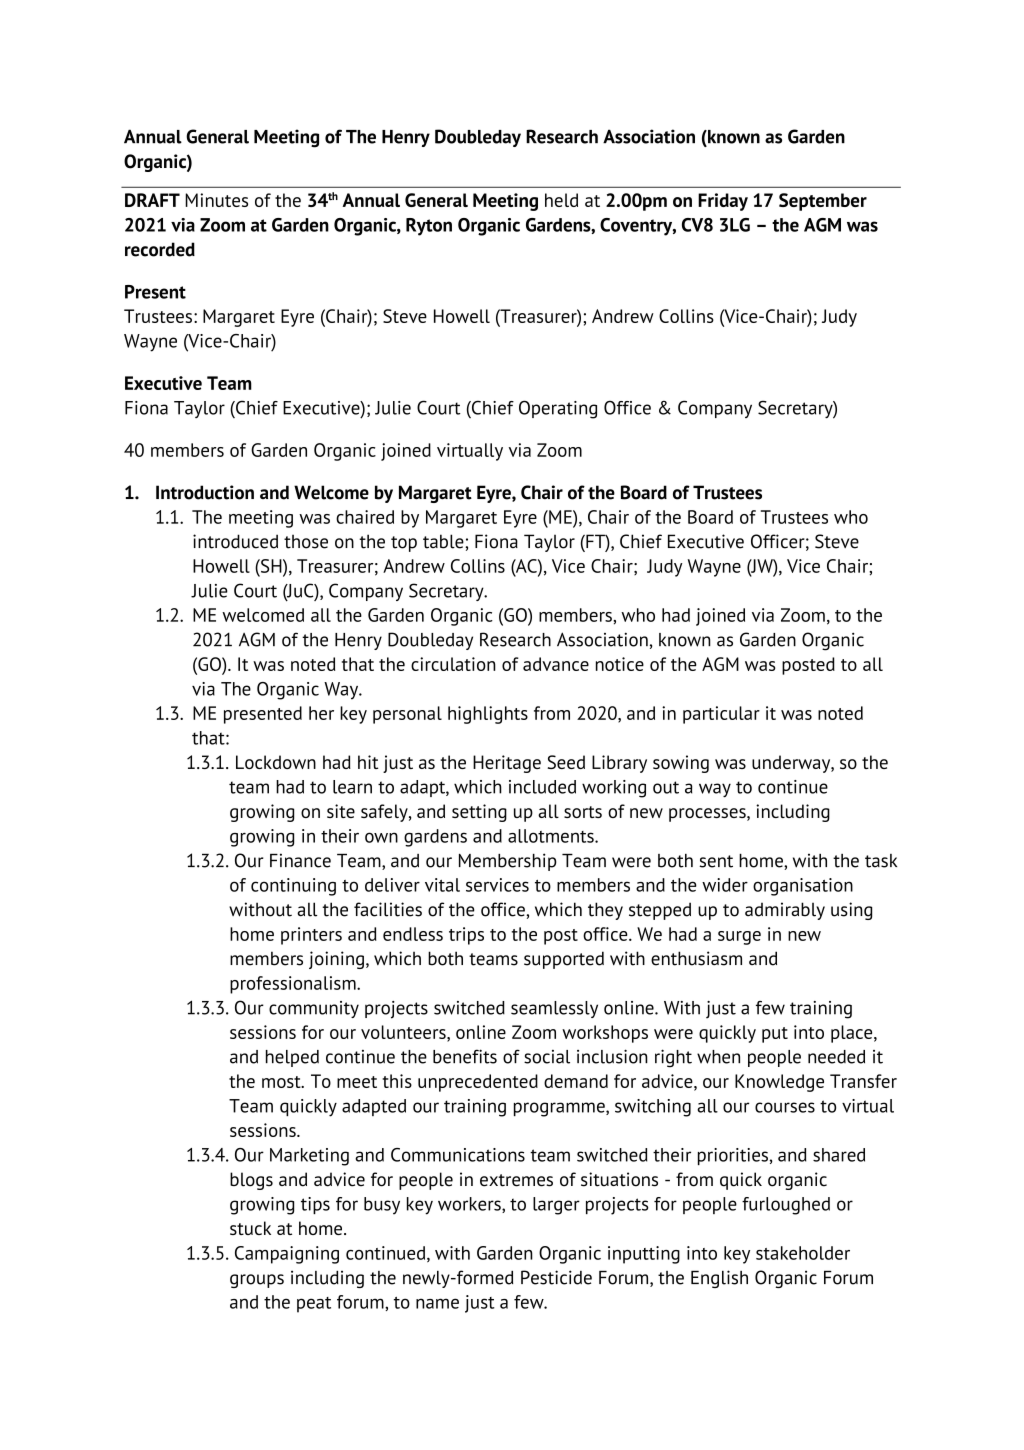 The width and height of the document is (1024, 1450). What do you see at coordinates (216, 200) in the document?
I see `Minutes` at bounding box center [216, 200].
